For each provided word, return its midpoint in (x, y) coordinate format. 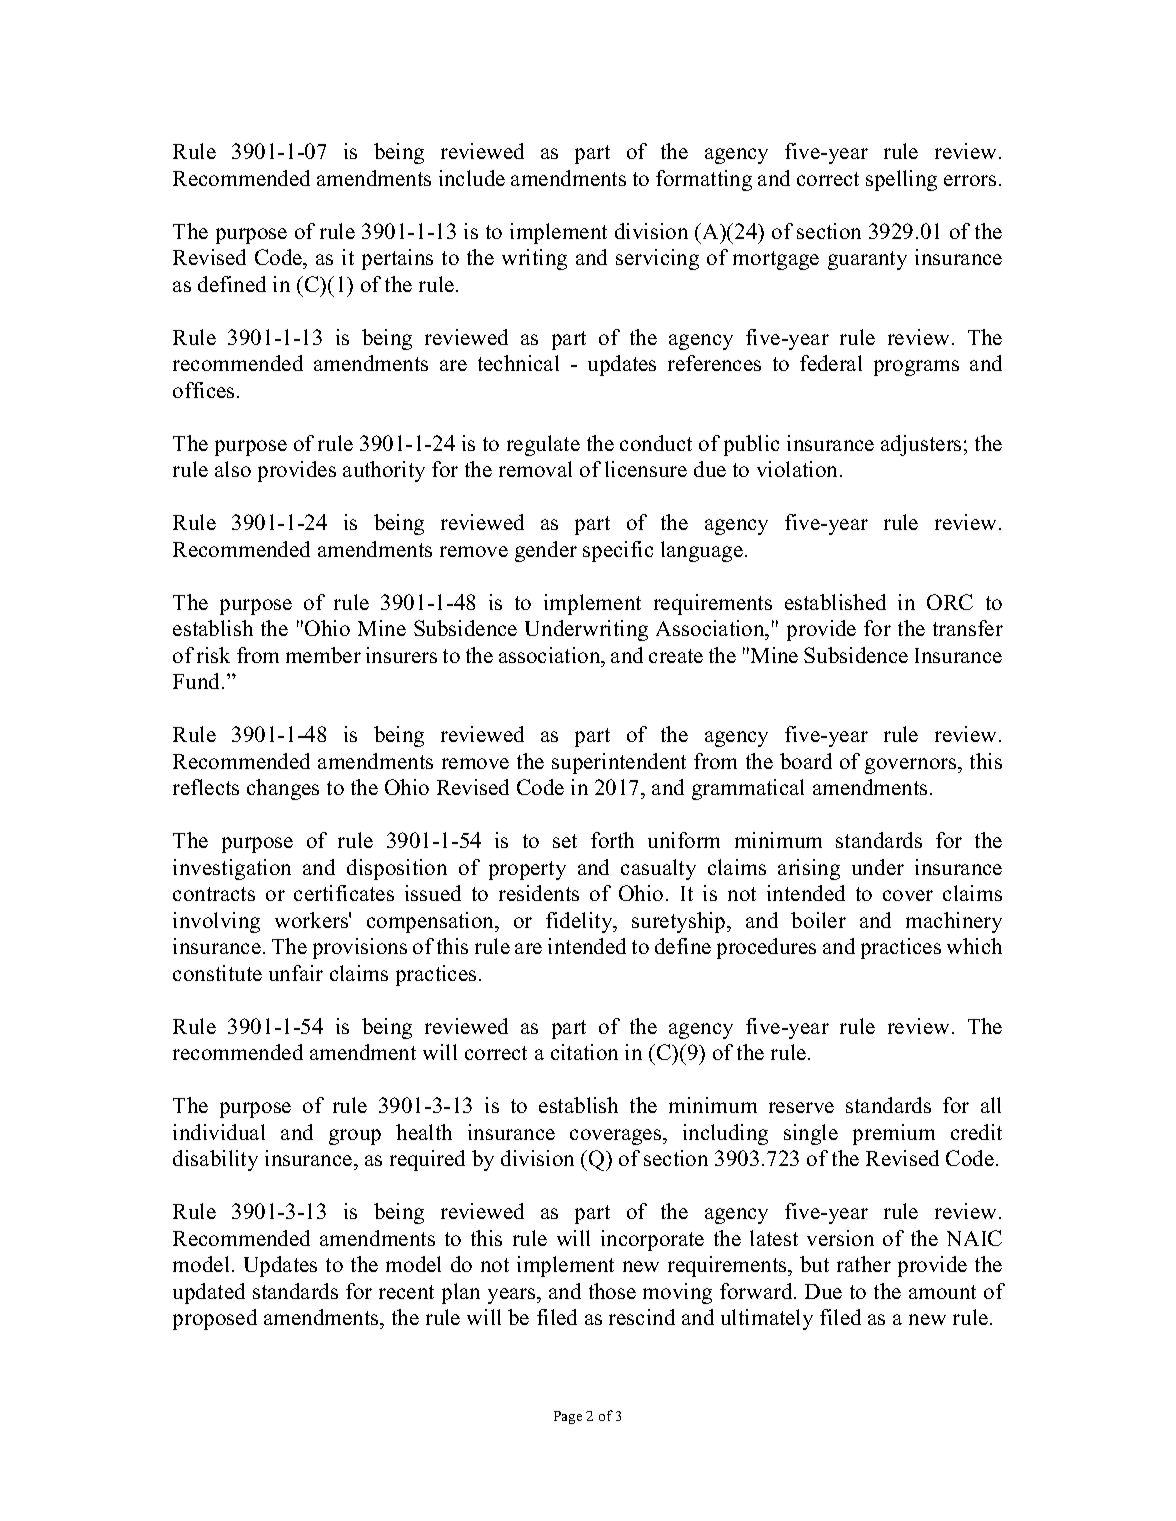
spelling (901, 180)
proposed (215, 1319)
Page (568, 1417)
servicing (657, 259)
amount (942, 1292)
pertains (397, 259)
